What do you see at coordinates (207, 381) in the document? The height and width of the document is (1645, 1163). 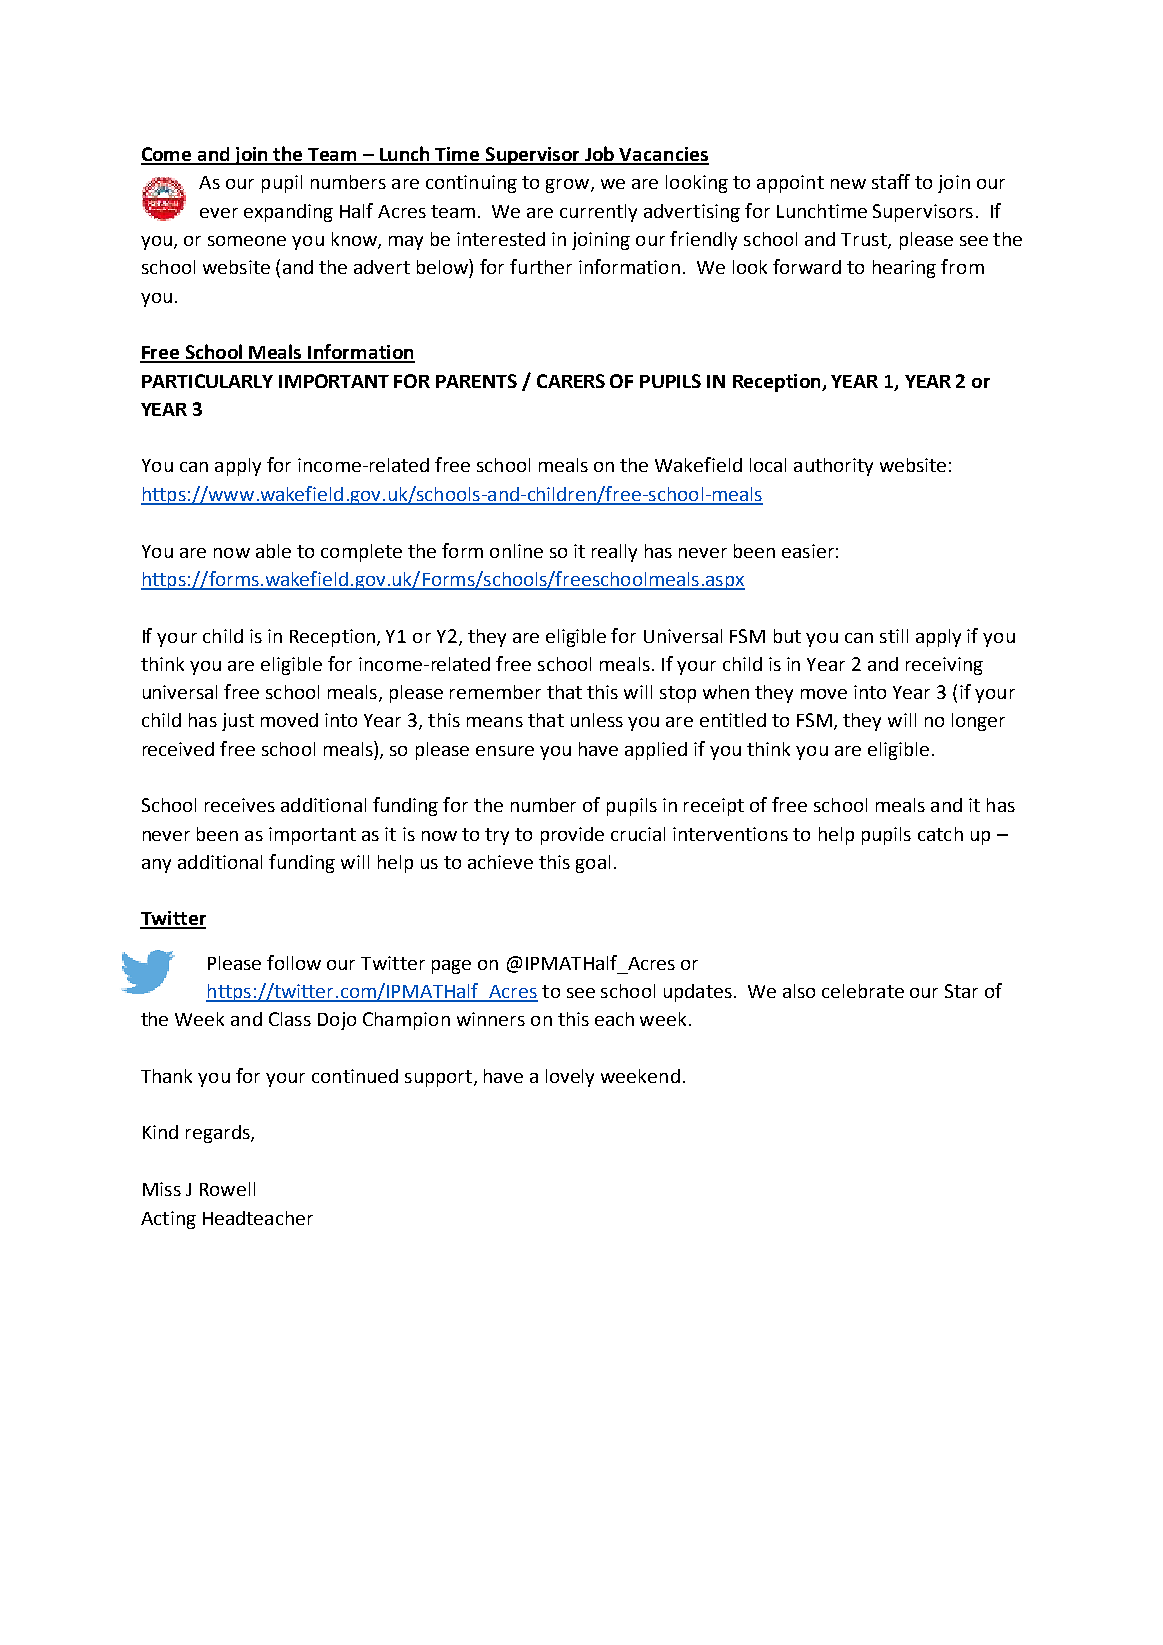 I see `PARTICULARLY` at bounding box center [207, 381].
